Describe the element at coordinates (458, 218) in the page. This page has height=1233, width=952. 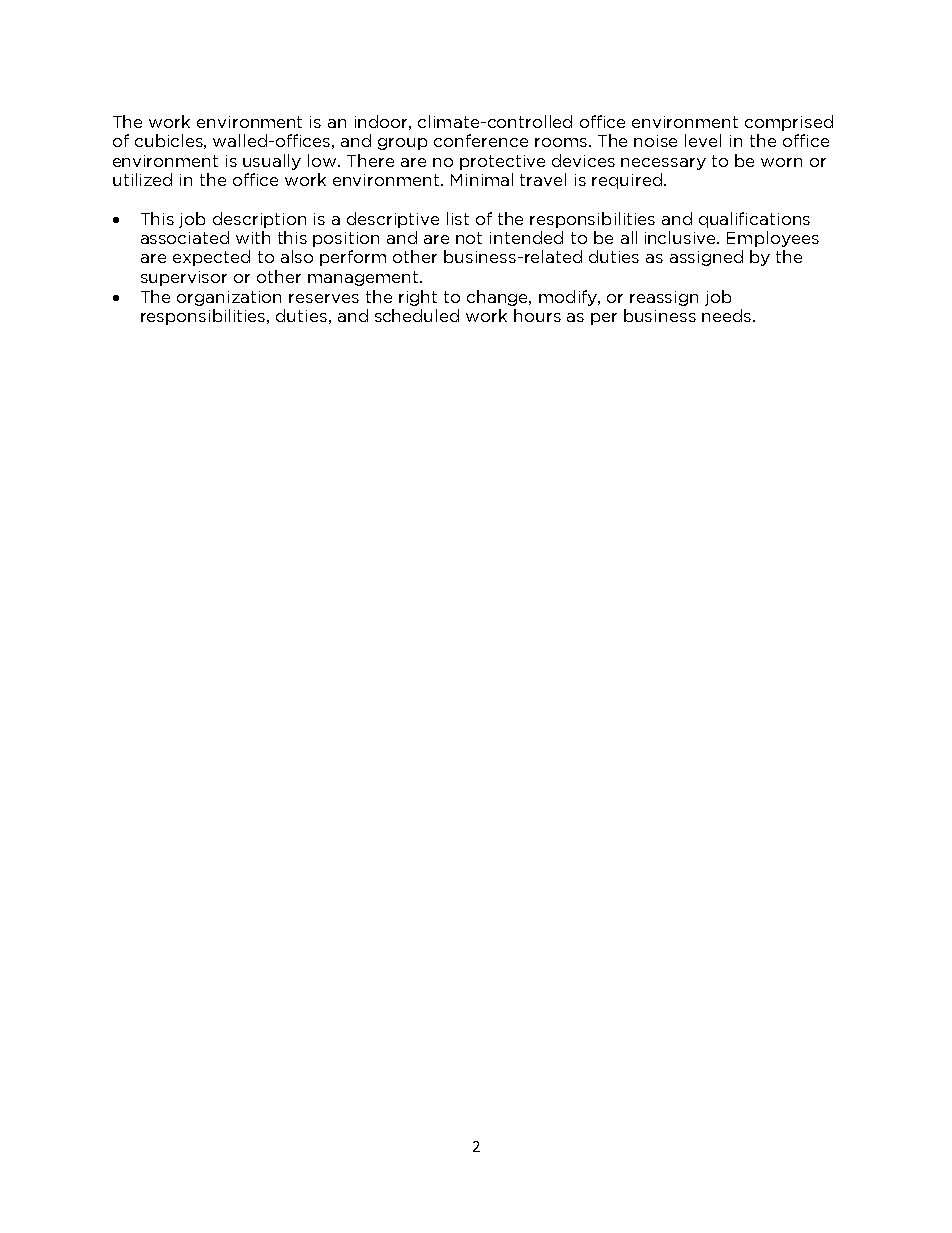
I see `list` at that location.
